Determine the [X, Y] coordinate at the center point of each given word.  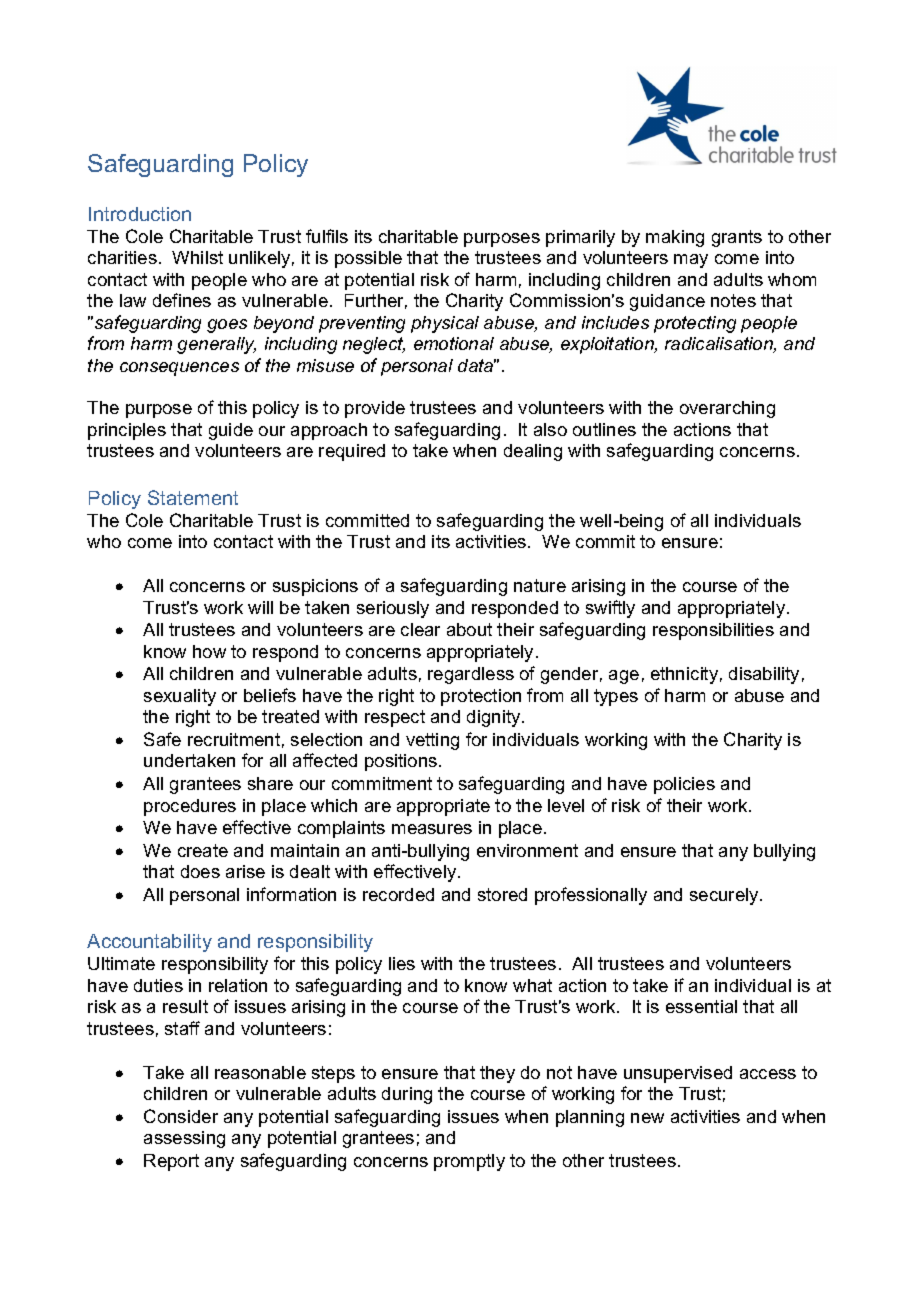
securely [725, 896]
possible [368, 259]
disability [764, 675]
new [647, 1118]
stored [502, 894]
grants [737, 238]
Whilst [197, 257]
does [200, 871]
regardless [471, 675]
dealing [533, 452]
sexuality [180, 697]
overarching [727, 409]
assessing [184, 1139]
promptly [469, 1162]
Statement [193, 497]
